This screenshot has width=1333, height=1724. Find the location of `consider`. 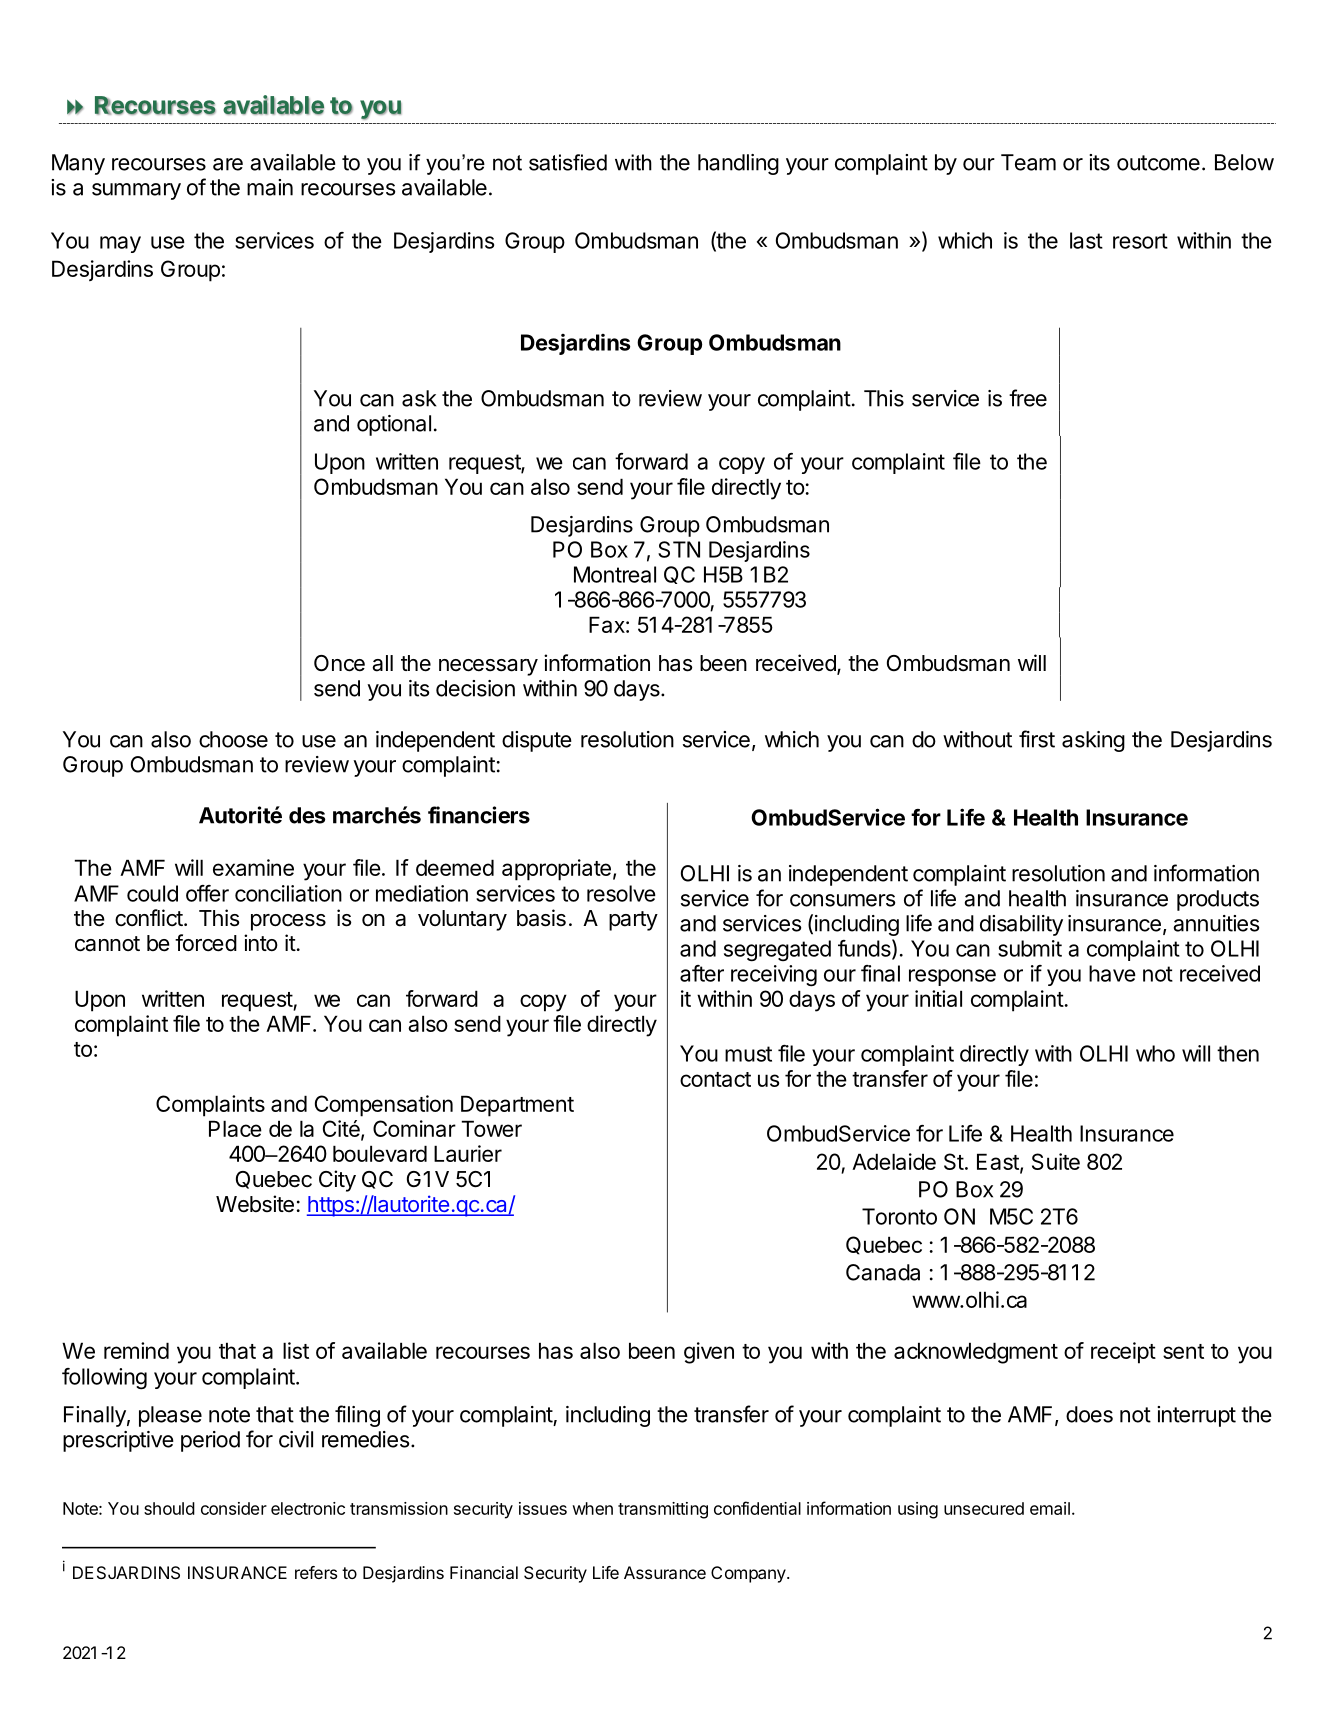

consider is located at coordinates (234, 1508).
